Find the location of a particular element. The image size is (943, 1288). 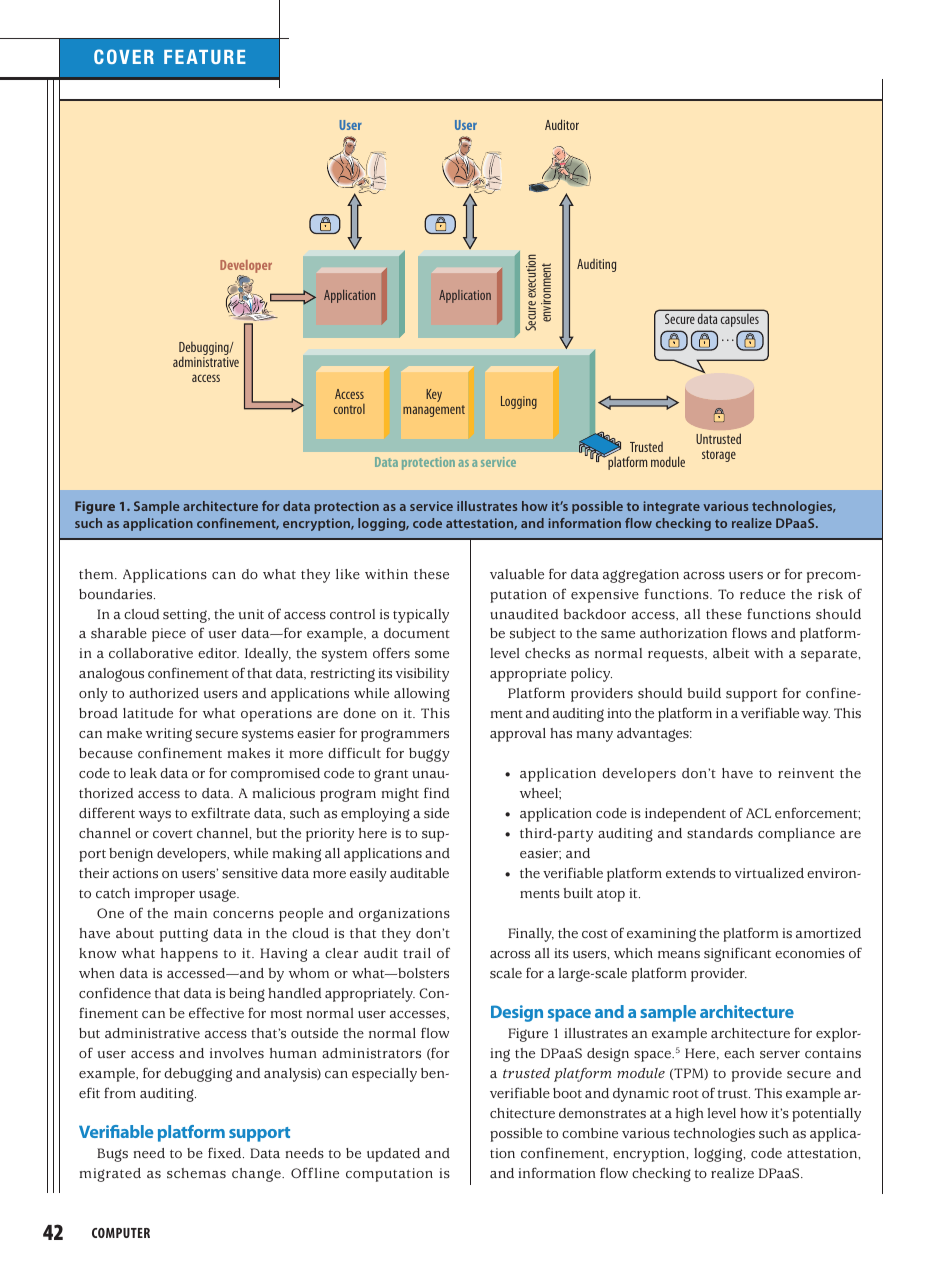

collaborative is located at coordinates (151, 653).
